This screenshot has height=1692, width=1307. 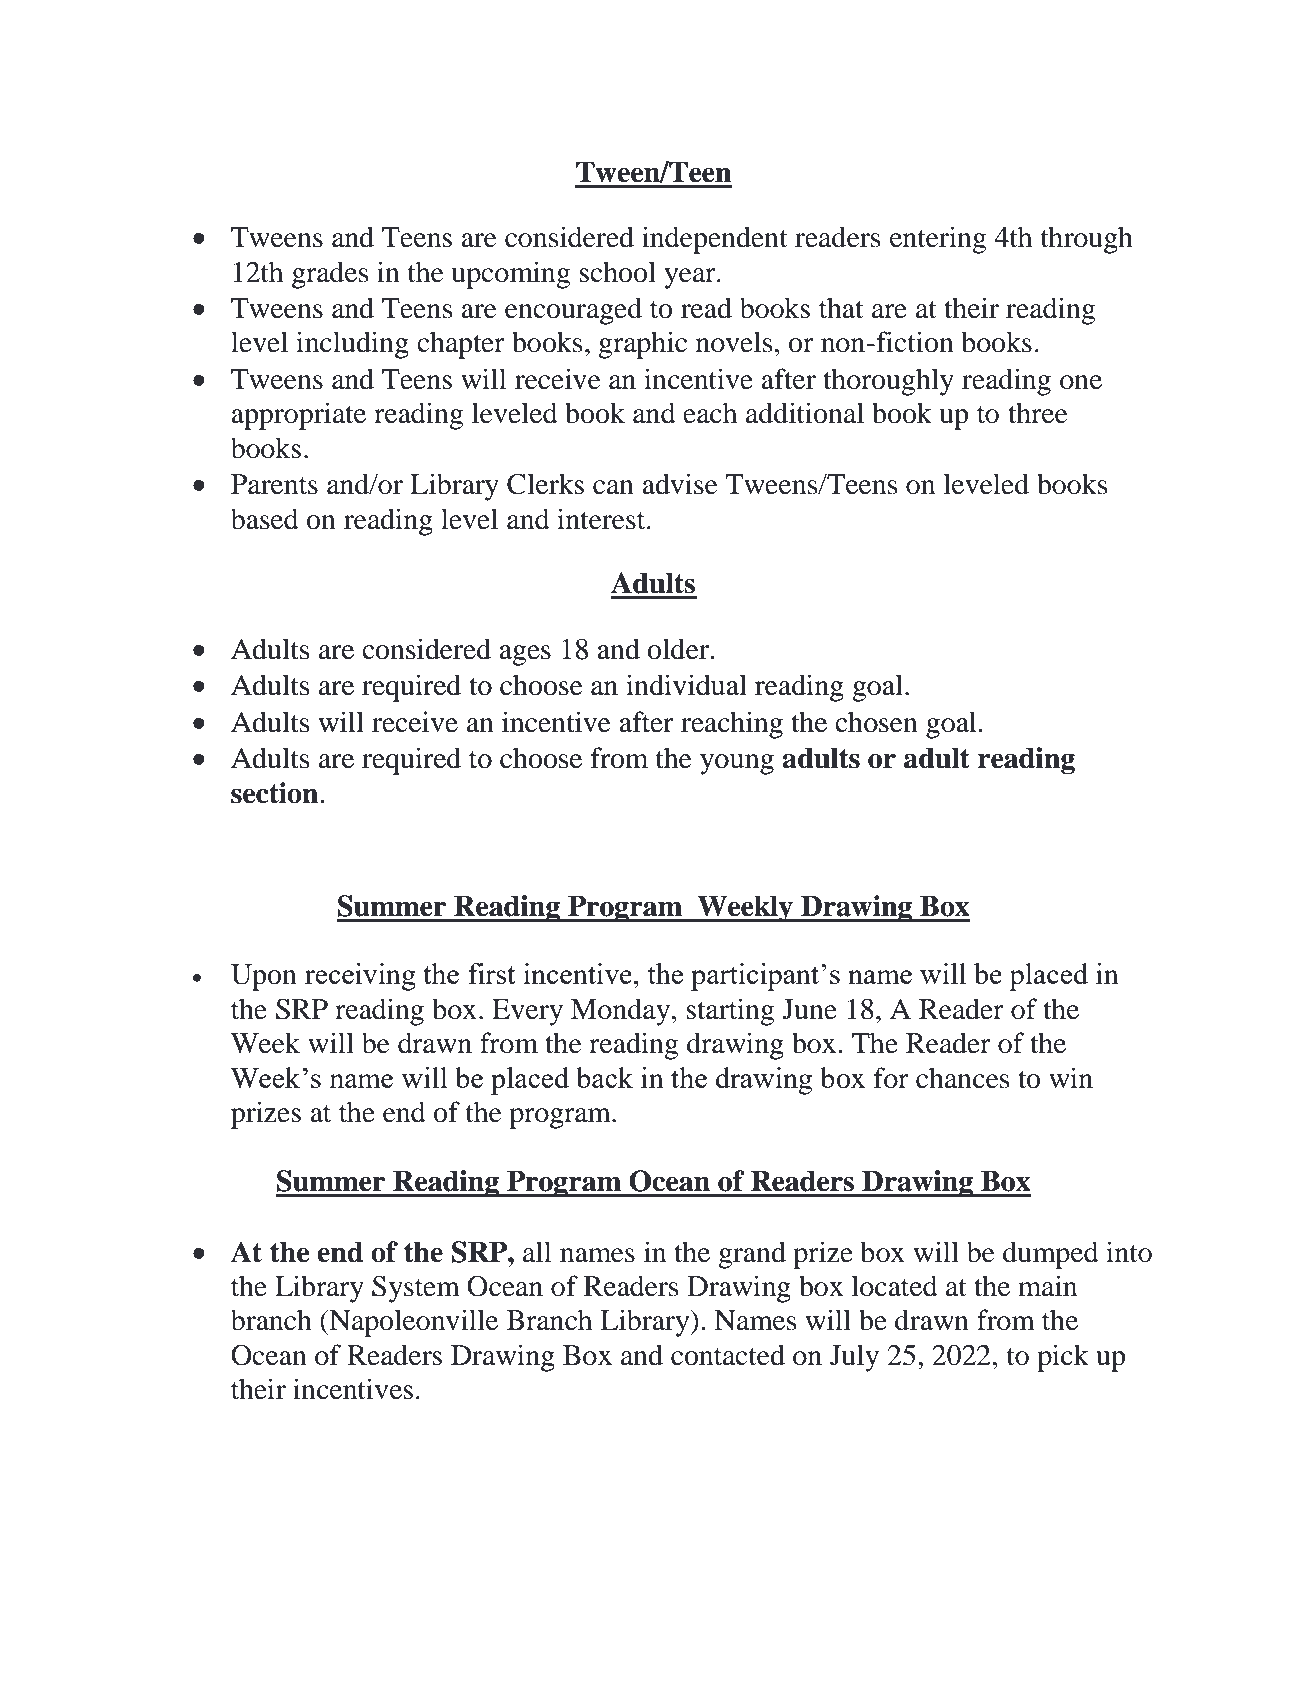 I want to click on receiving, so click(x=360, y=977).
